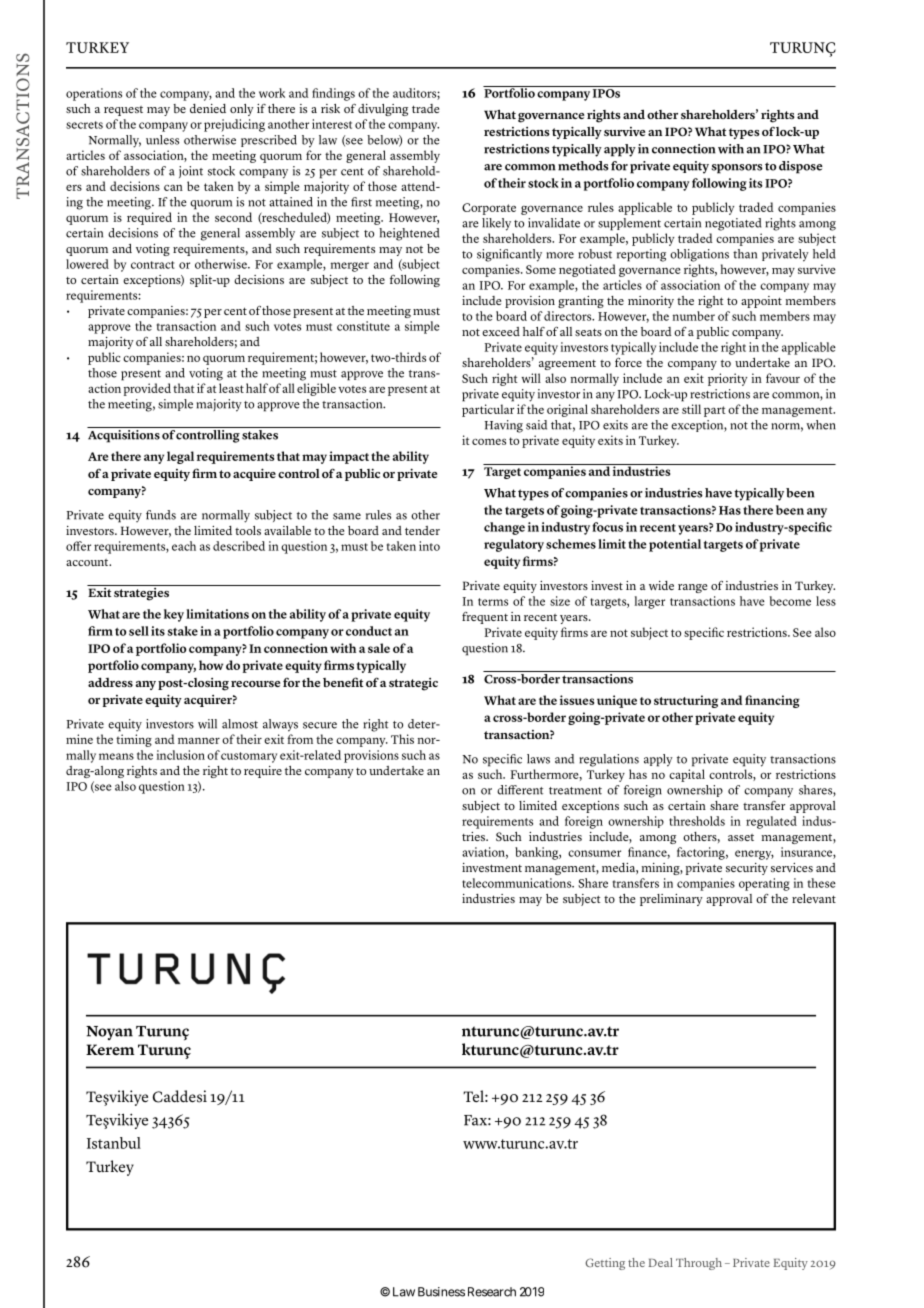  I want to click on denied, so click(208, 108).
